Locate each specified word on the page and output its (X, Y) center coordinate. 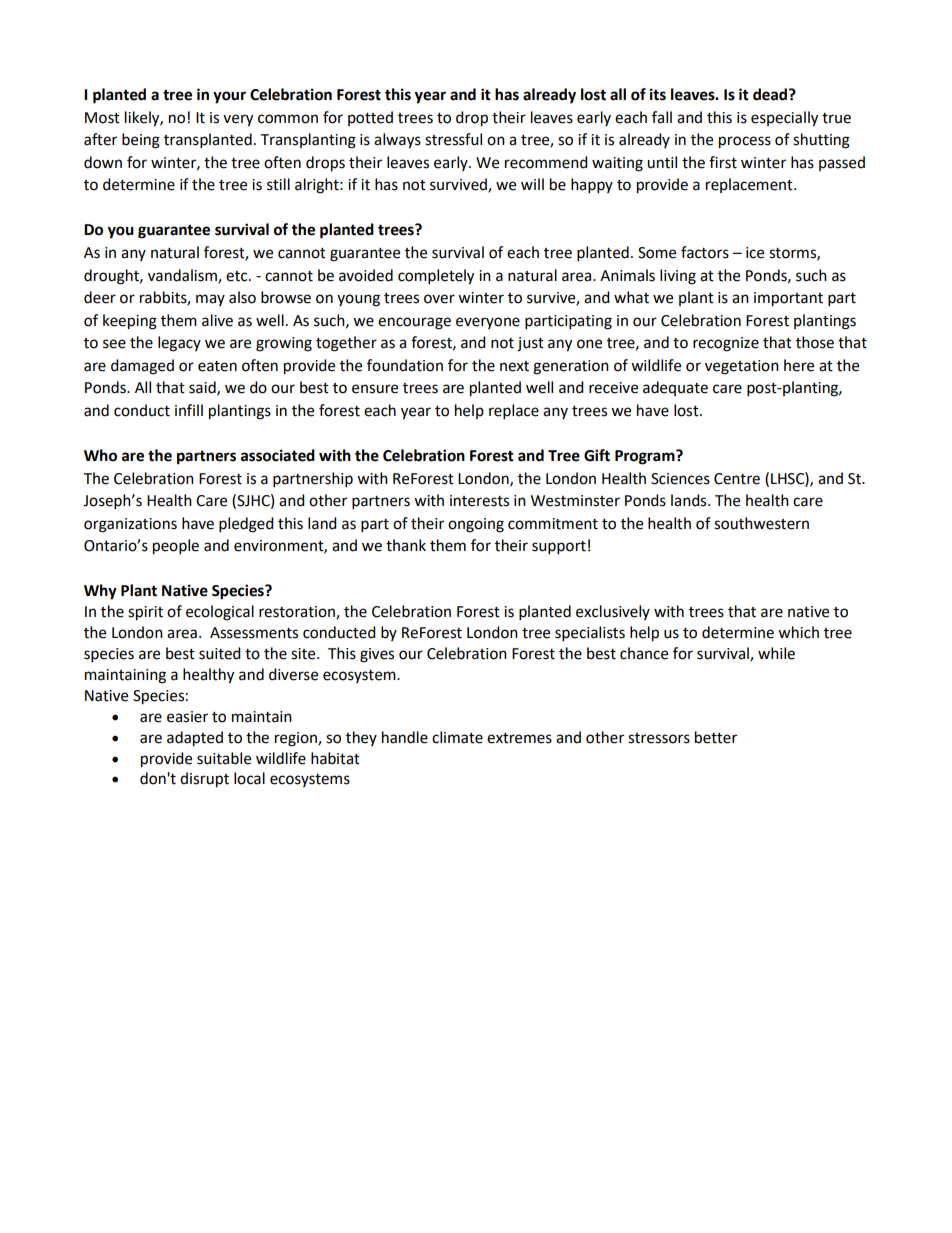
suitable (224, 758)
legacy (179, 344)
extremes (519, 738)
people (176, 547)
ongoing (476, 525)
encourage (414, 323)
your (229, 97)
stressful (453, 139)
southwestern (761, 523)
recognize (726, 344)
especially (784, 119)
